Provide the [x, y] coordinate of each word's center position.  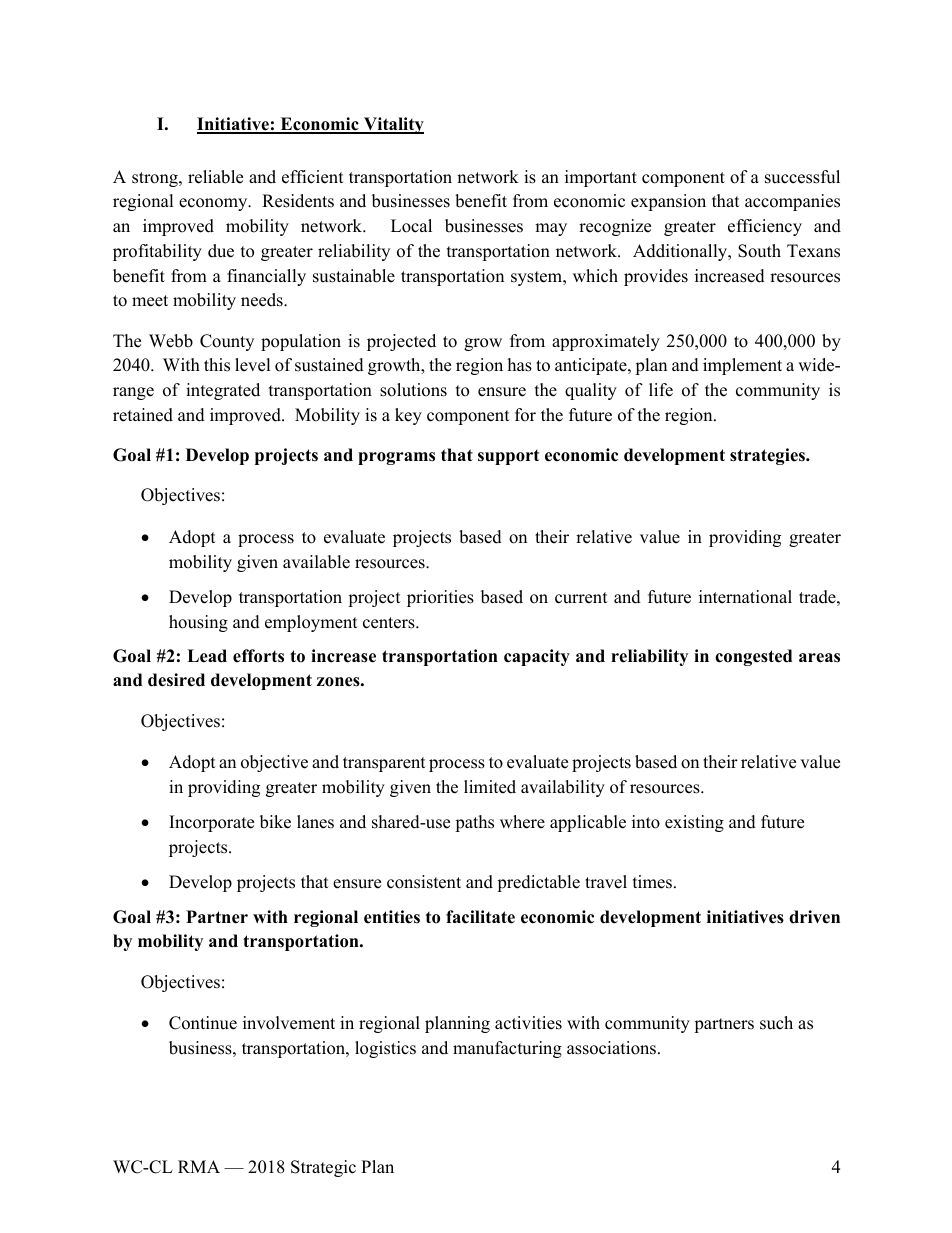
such [776, 1023]
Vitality [393, 125]
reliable [215, 177]
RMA [199, 1166]
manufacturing [507, 1049]
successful [802, 177]
